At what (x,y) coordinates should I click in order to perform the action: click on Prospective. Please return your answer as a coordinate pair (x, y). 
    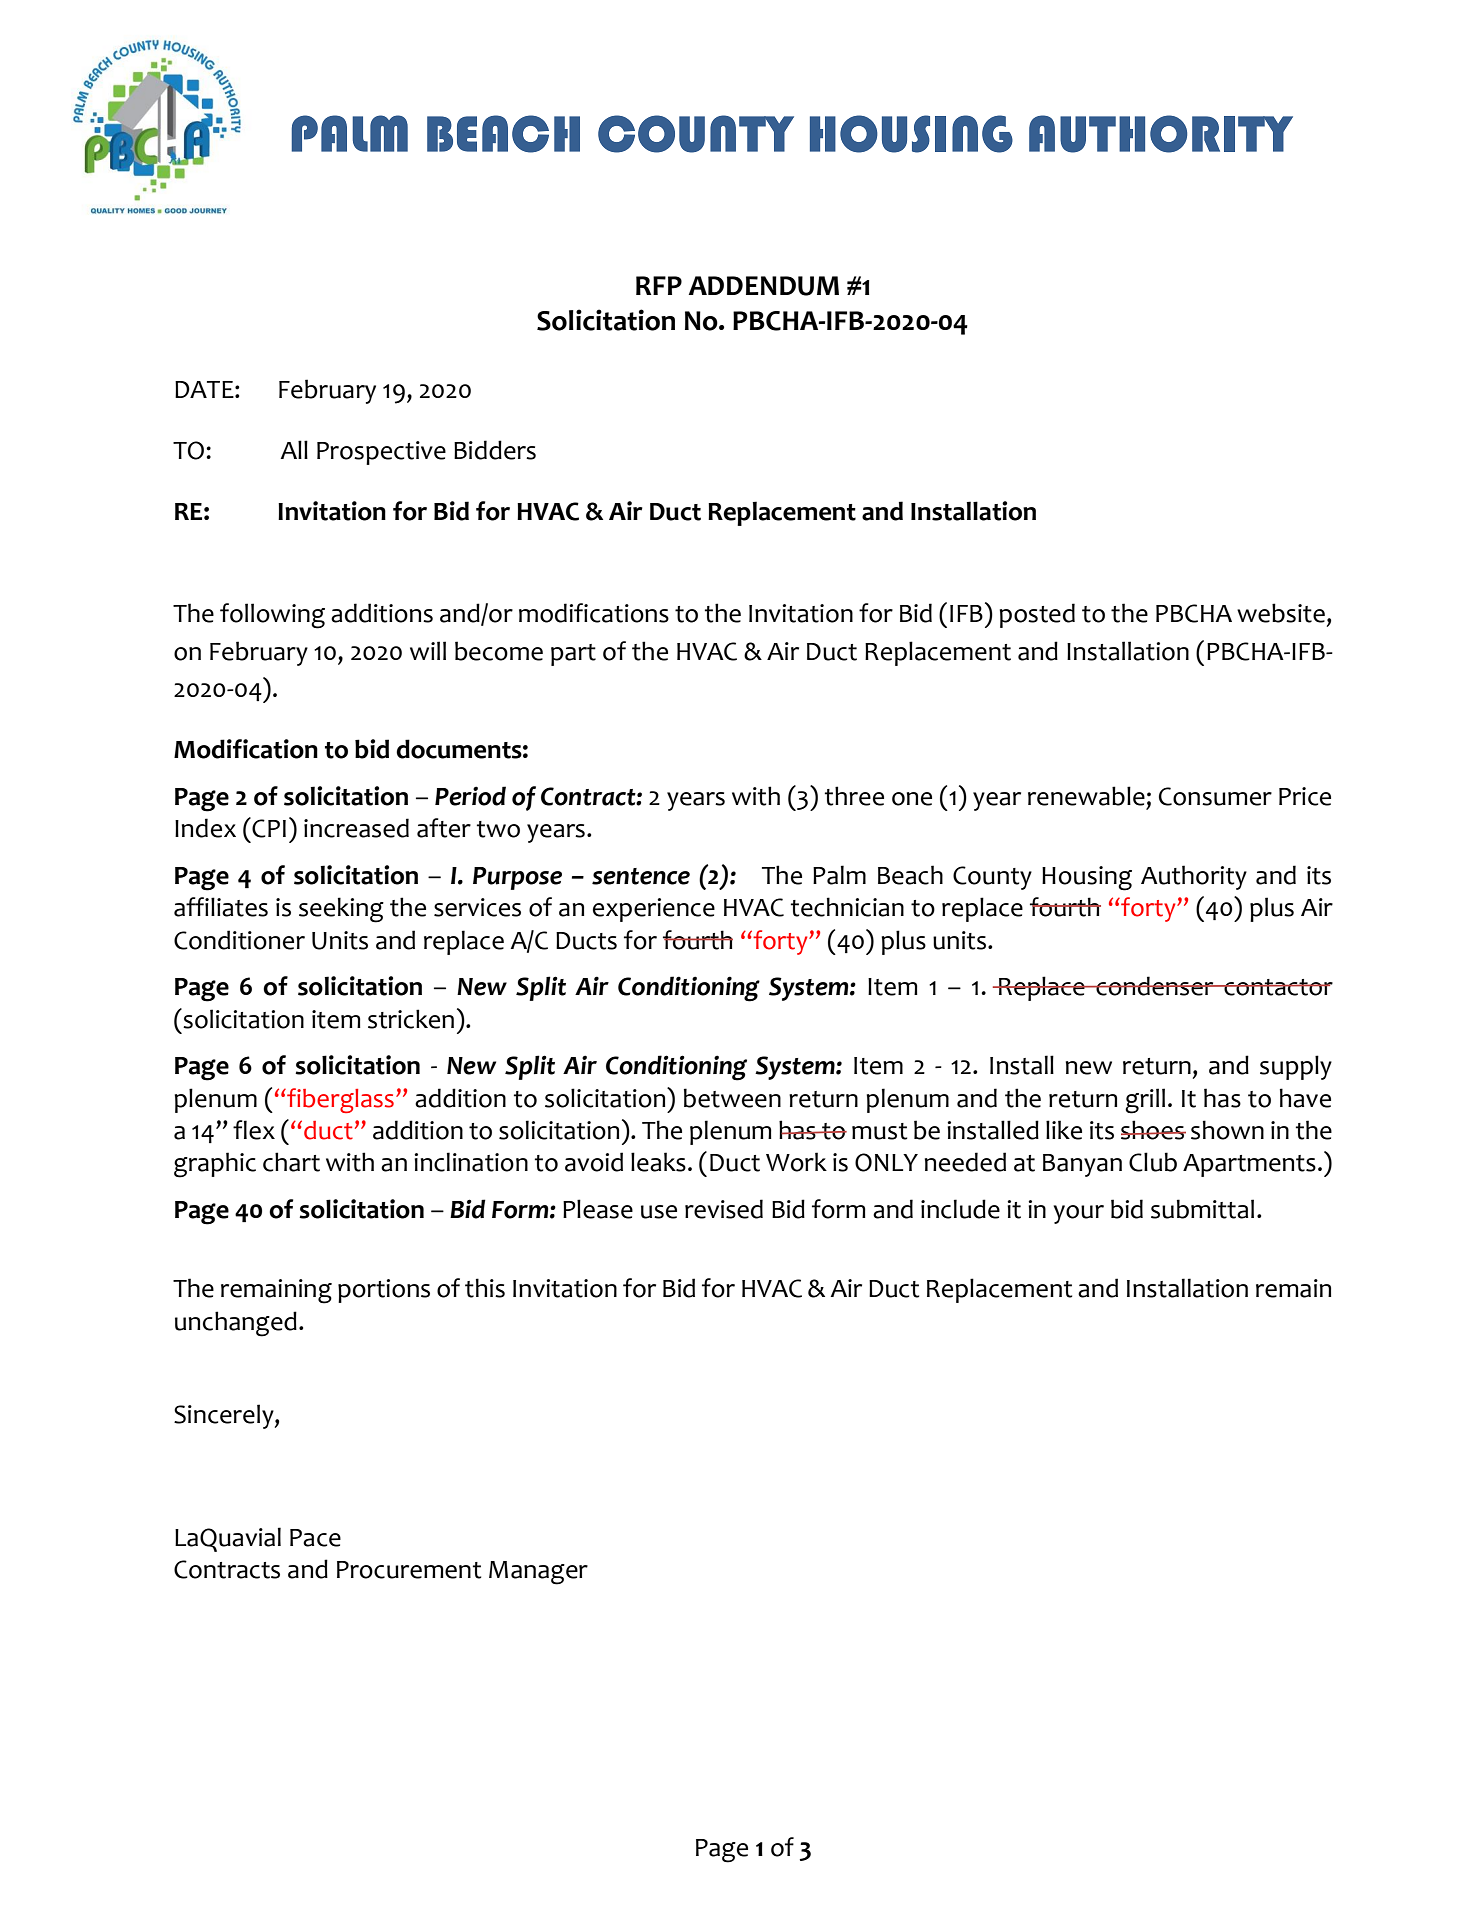
    Looking at the image, I should click on (381, 453).
